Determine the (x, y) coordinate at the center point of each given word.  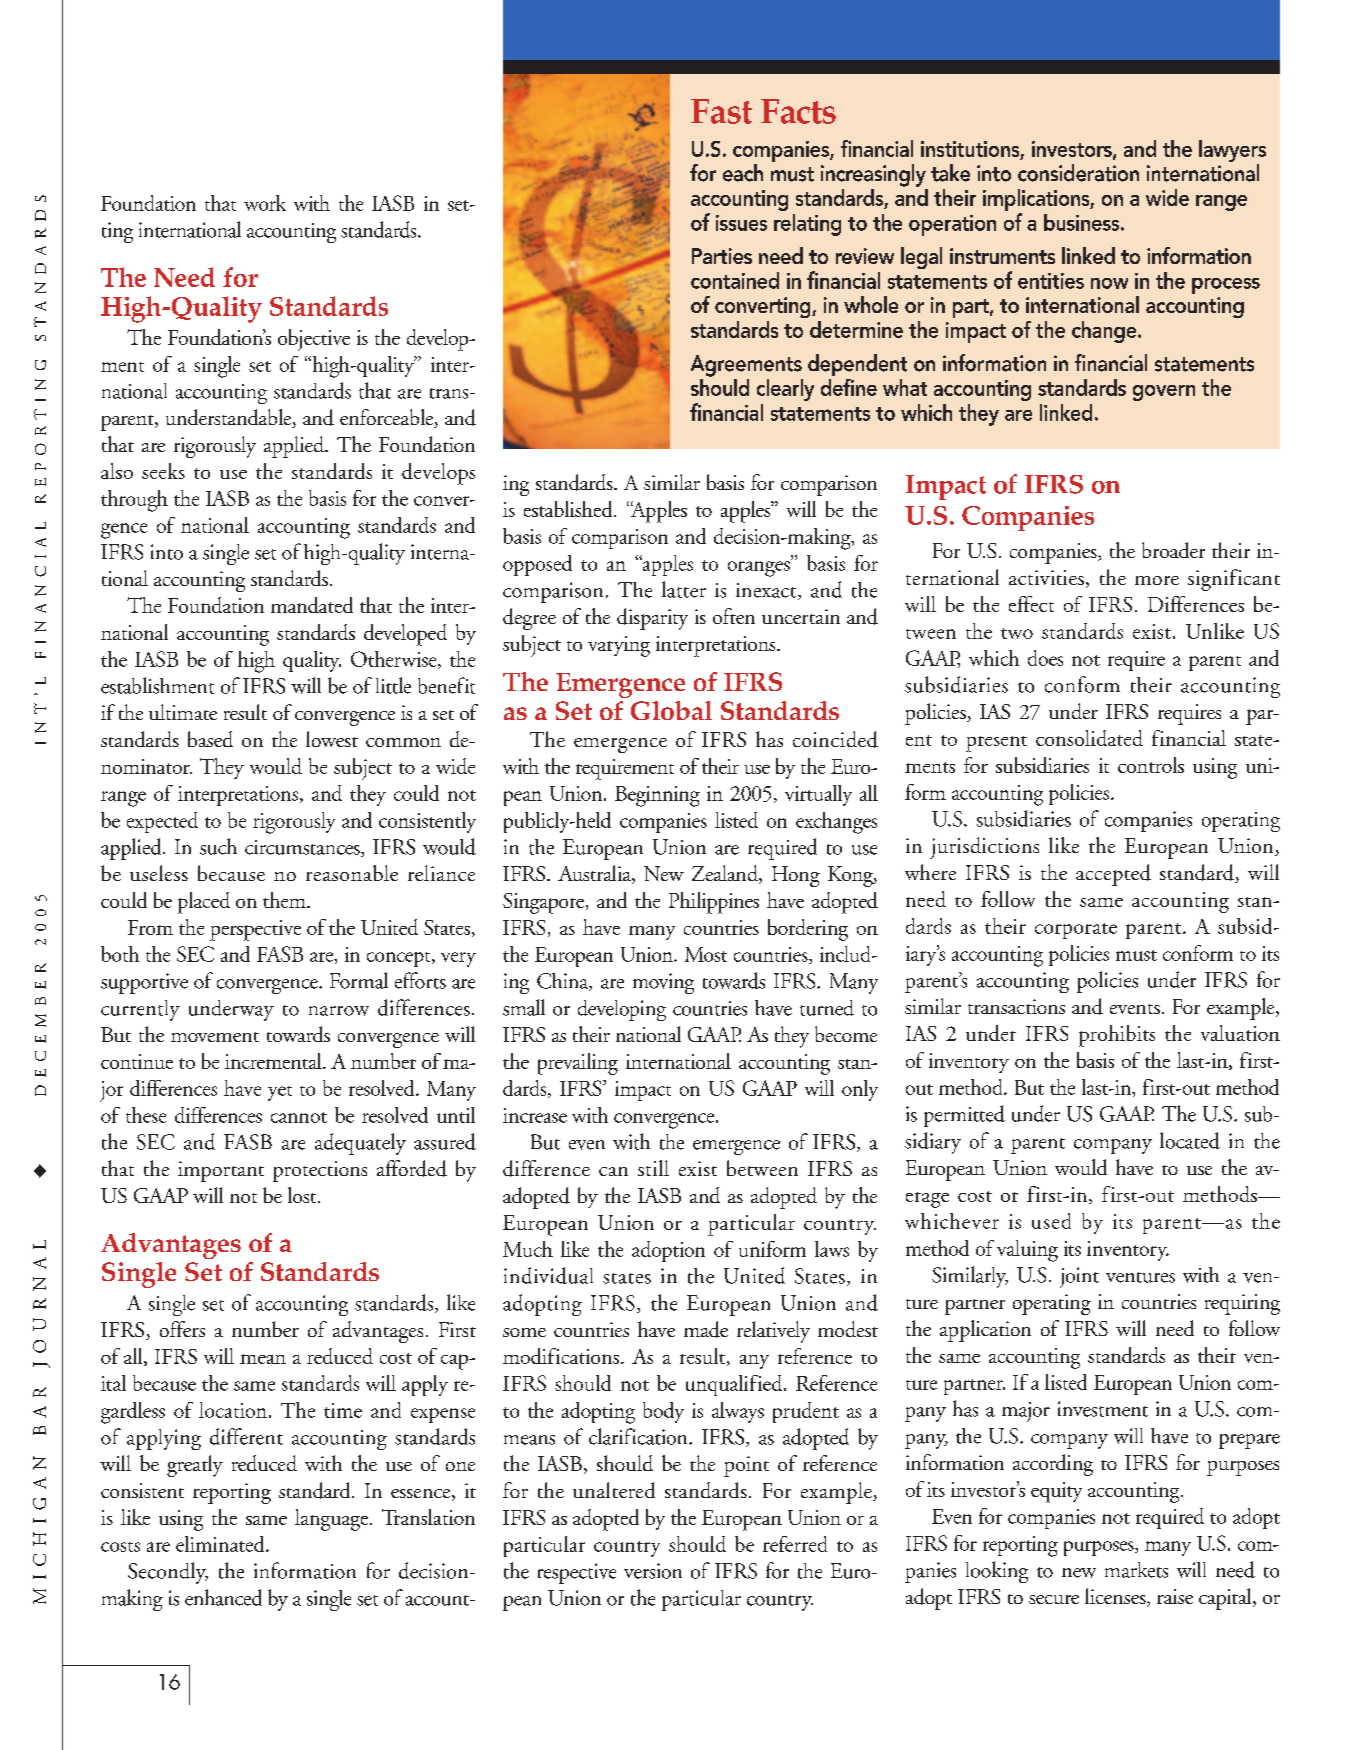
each (743, 173)
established (569, 509)
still (653, 1168)
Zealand (726, 874)
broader (1173, 550)
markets (1136, 1570)
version (653, 1571)
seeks (163, 471)
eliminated (221, 1544)
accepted (1113, 875)
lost (303, 1195)
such (218, 846)
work (265, 203)
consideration (1078, 173)
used (1051, 1221)
